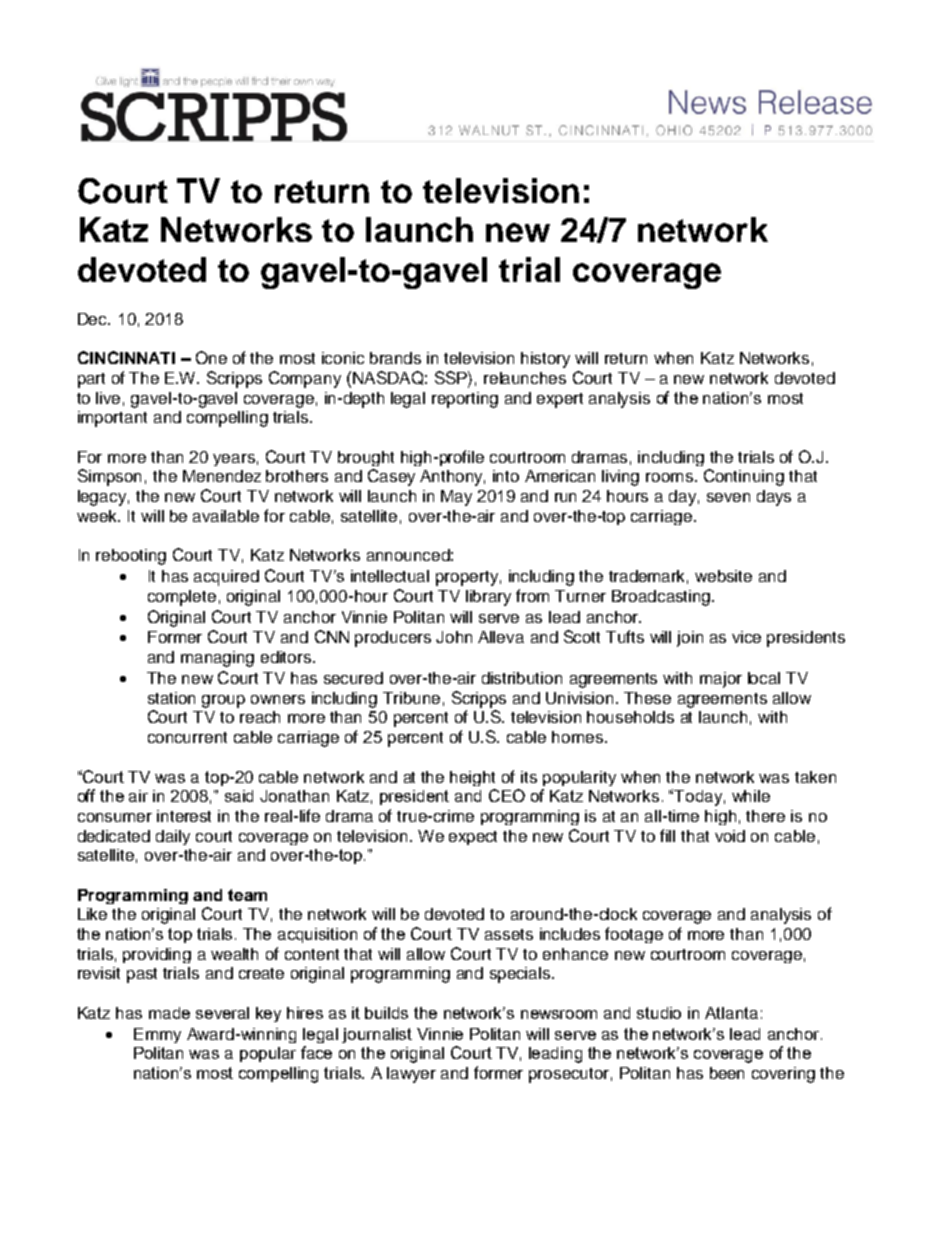  I want to click on void, so click(730, 836).
